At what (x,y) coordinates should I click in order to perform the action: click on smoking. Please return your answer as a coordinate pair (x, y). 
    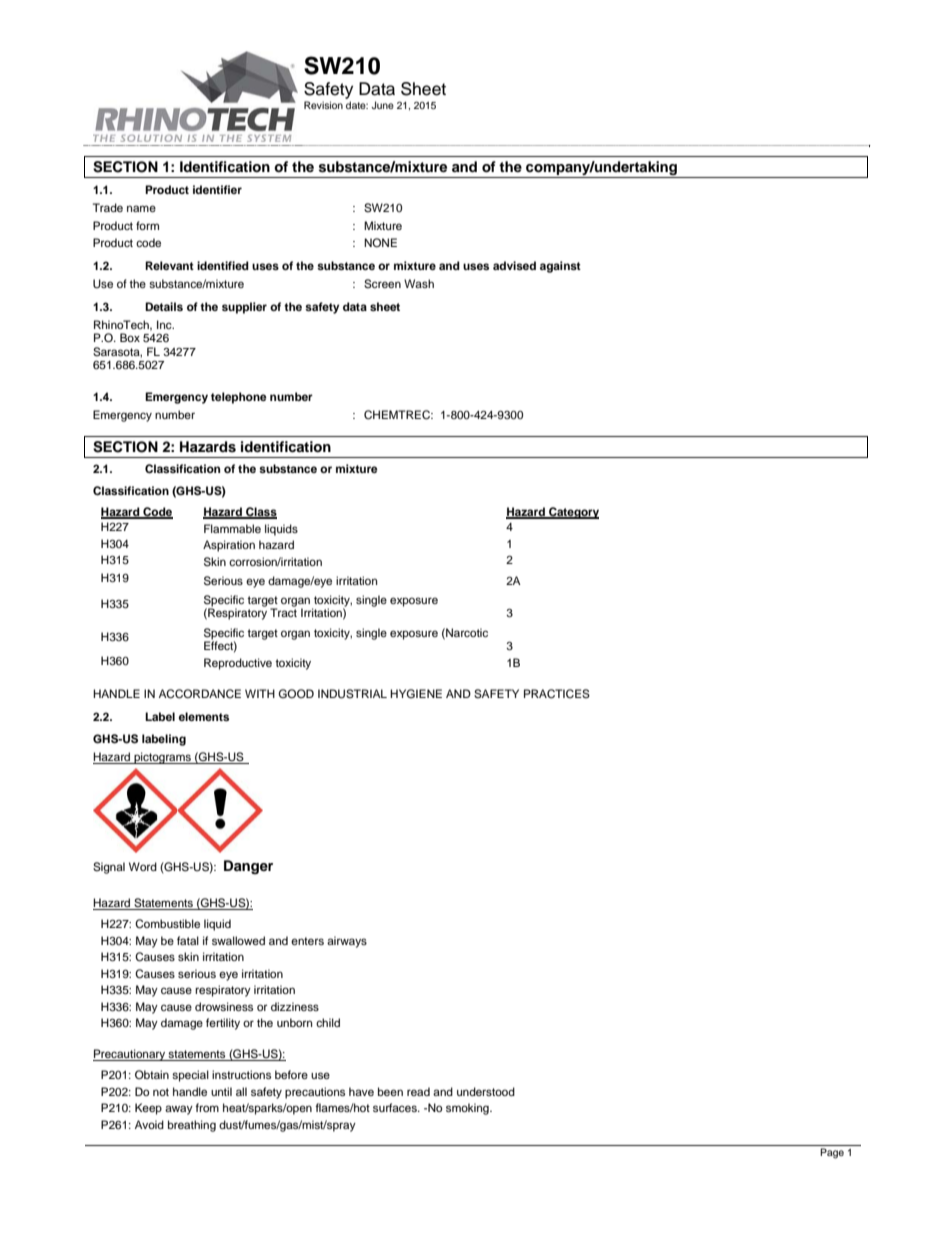
    Looking at the image, I should click on (468, 1109).
